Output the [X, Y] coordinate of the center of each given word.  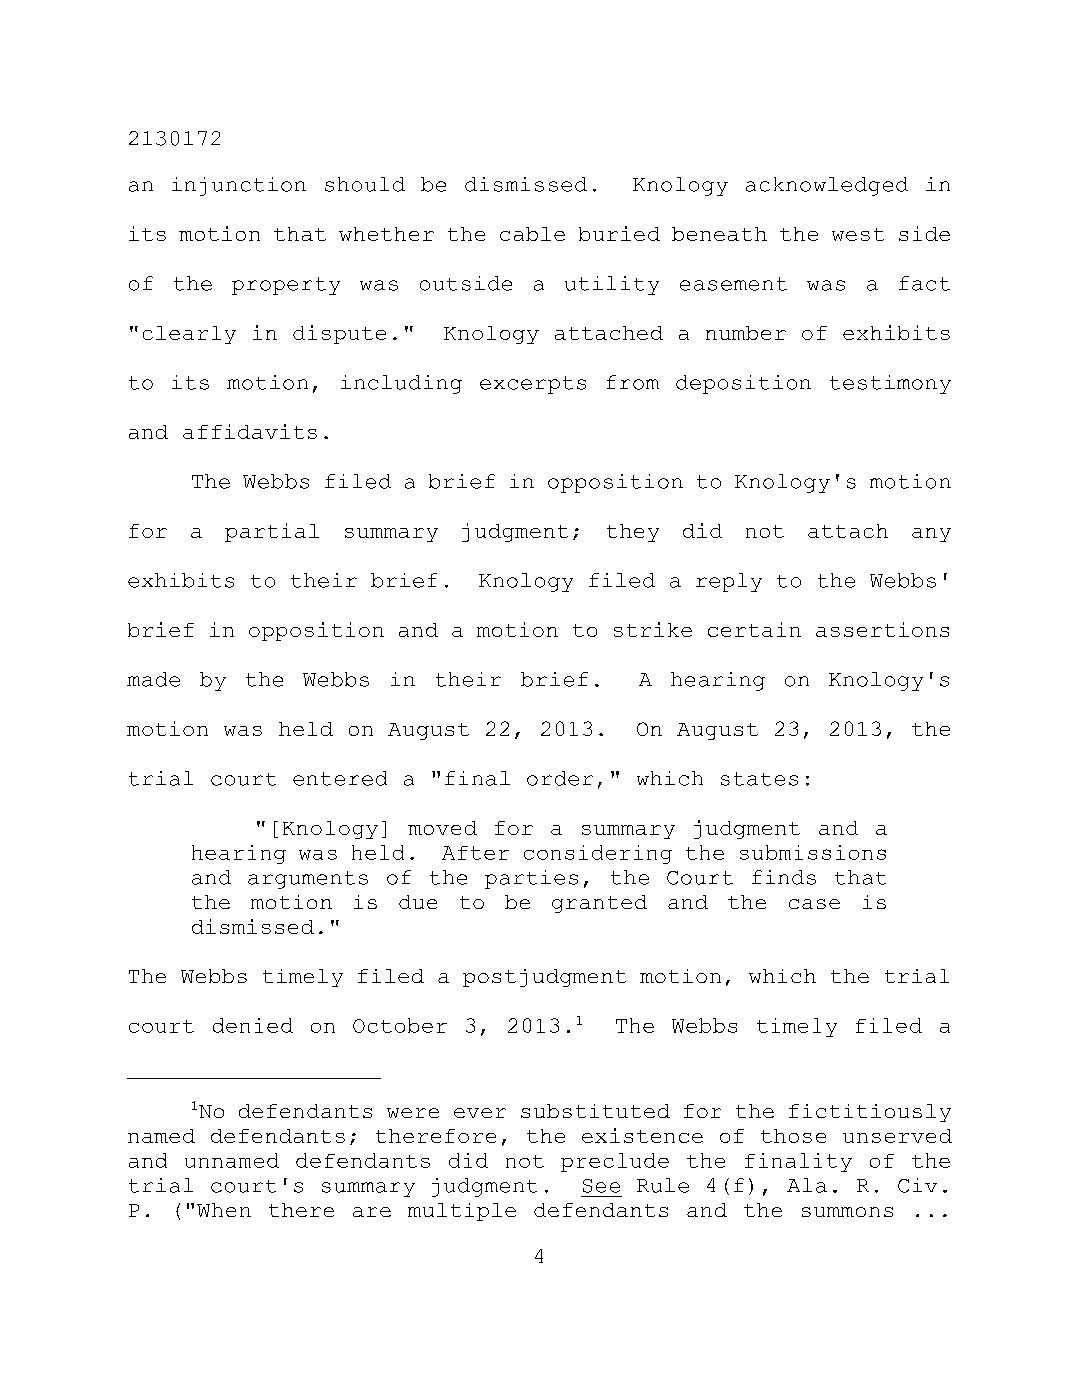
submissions [813, 852]
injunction [239, 186]
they [633, 533]
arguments [308, 880]
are [372, 1212]
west [858, 234]
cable [532, 234]
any [931, 535]
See [601, 1186]
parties [531, 879]
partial [272, 532]
